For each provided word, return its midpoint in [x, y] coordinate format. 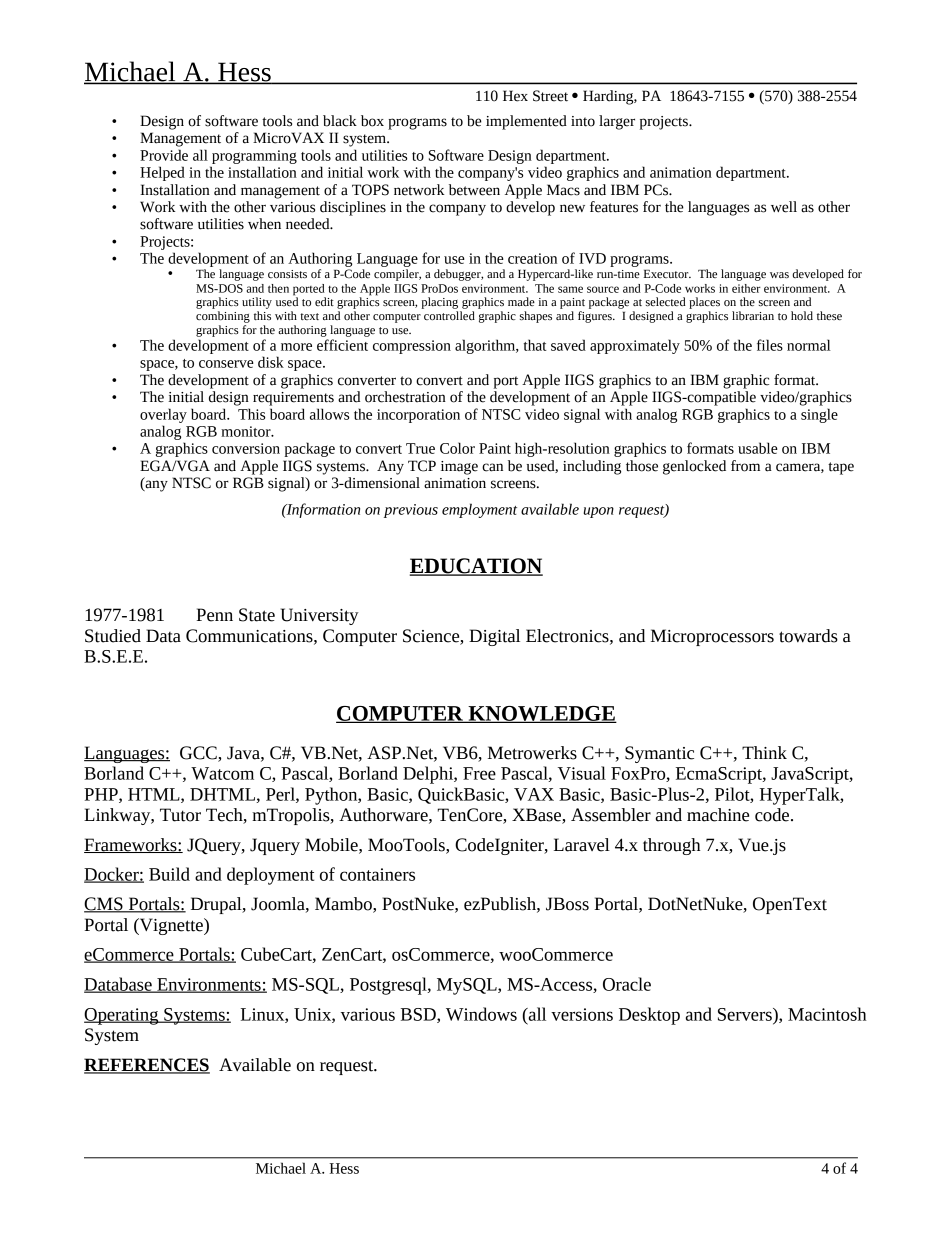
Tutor [180, 815]
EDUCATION [476, 567]
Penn [215, 615]
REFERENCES [147, 1066]
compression [412, 347]
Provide [164, 155]
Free [479, 773]
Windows [481, 1014]
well [784, 207]
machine [718, 815]
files [770, 345]
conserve [226, 364]
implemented [526, 122]
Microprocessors [712, 637]
